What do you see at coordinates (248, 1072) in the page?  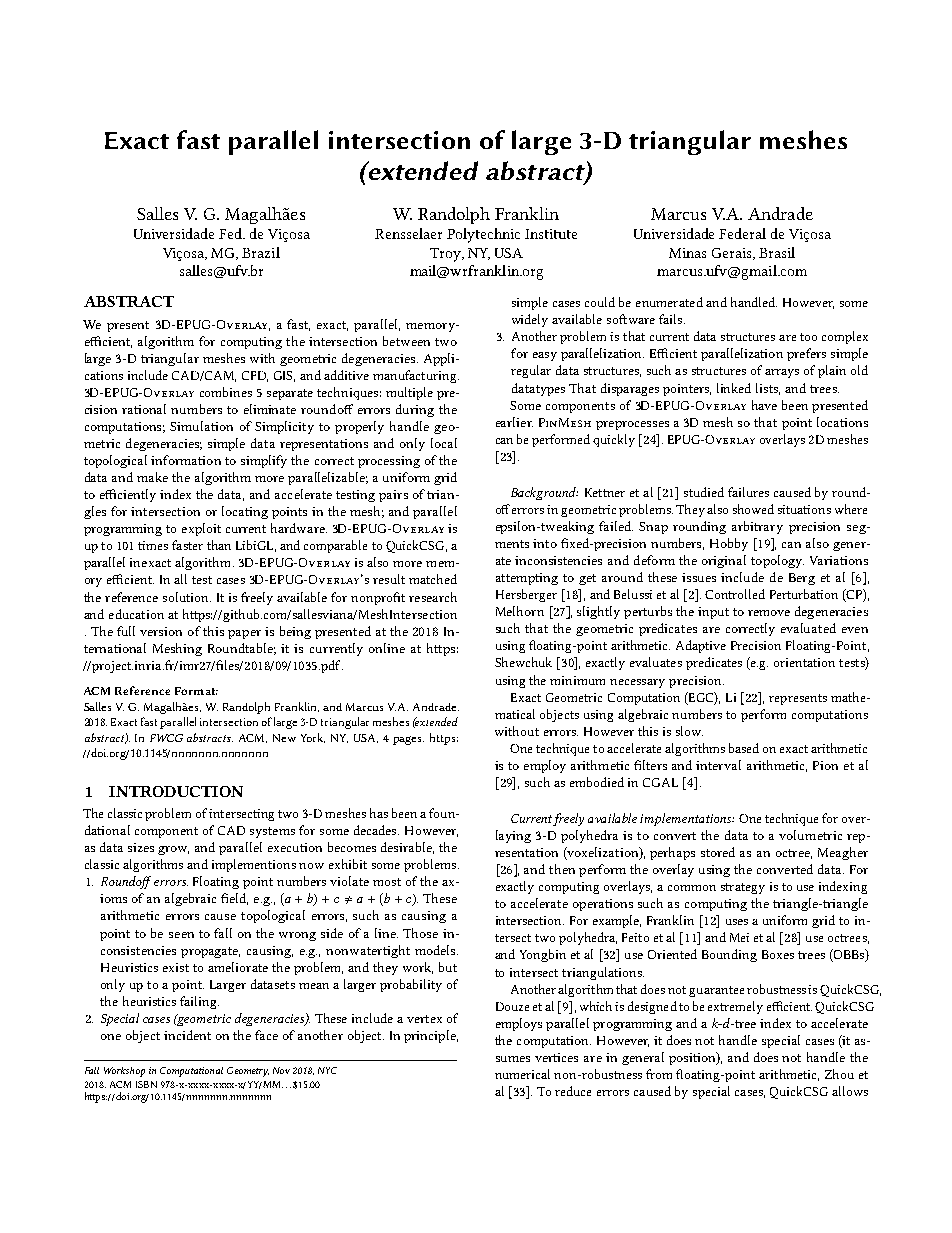 I see `Geometry` at bounding box center [248, 1072].
